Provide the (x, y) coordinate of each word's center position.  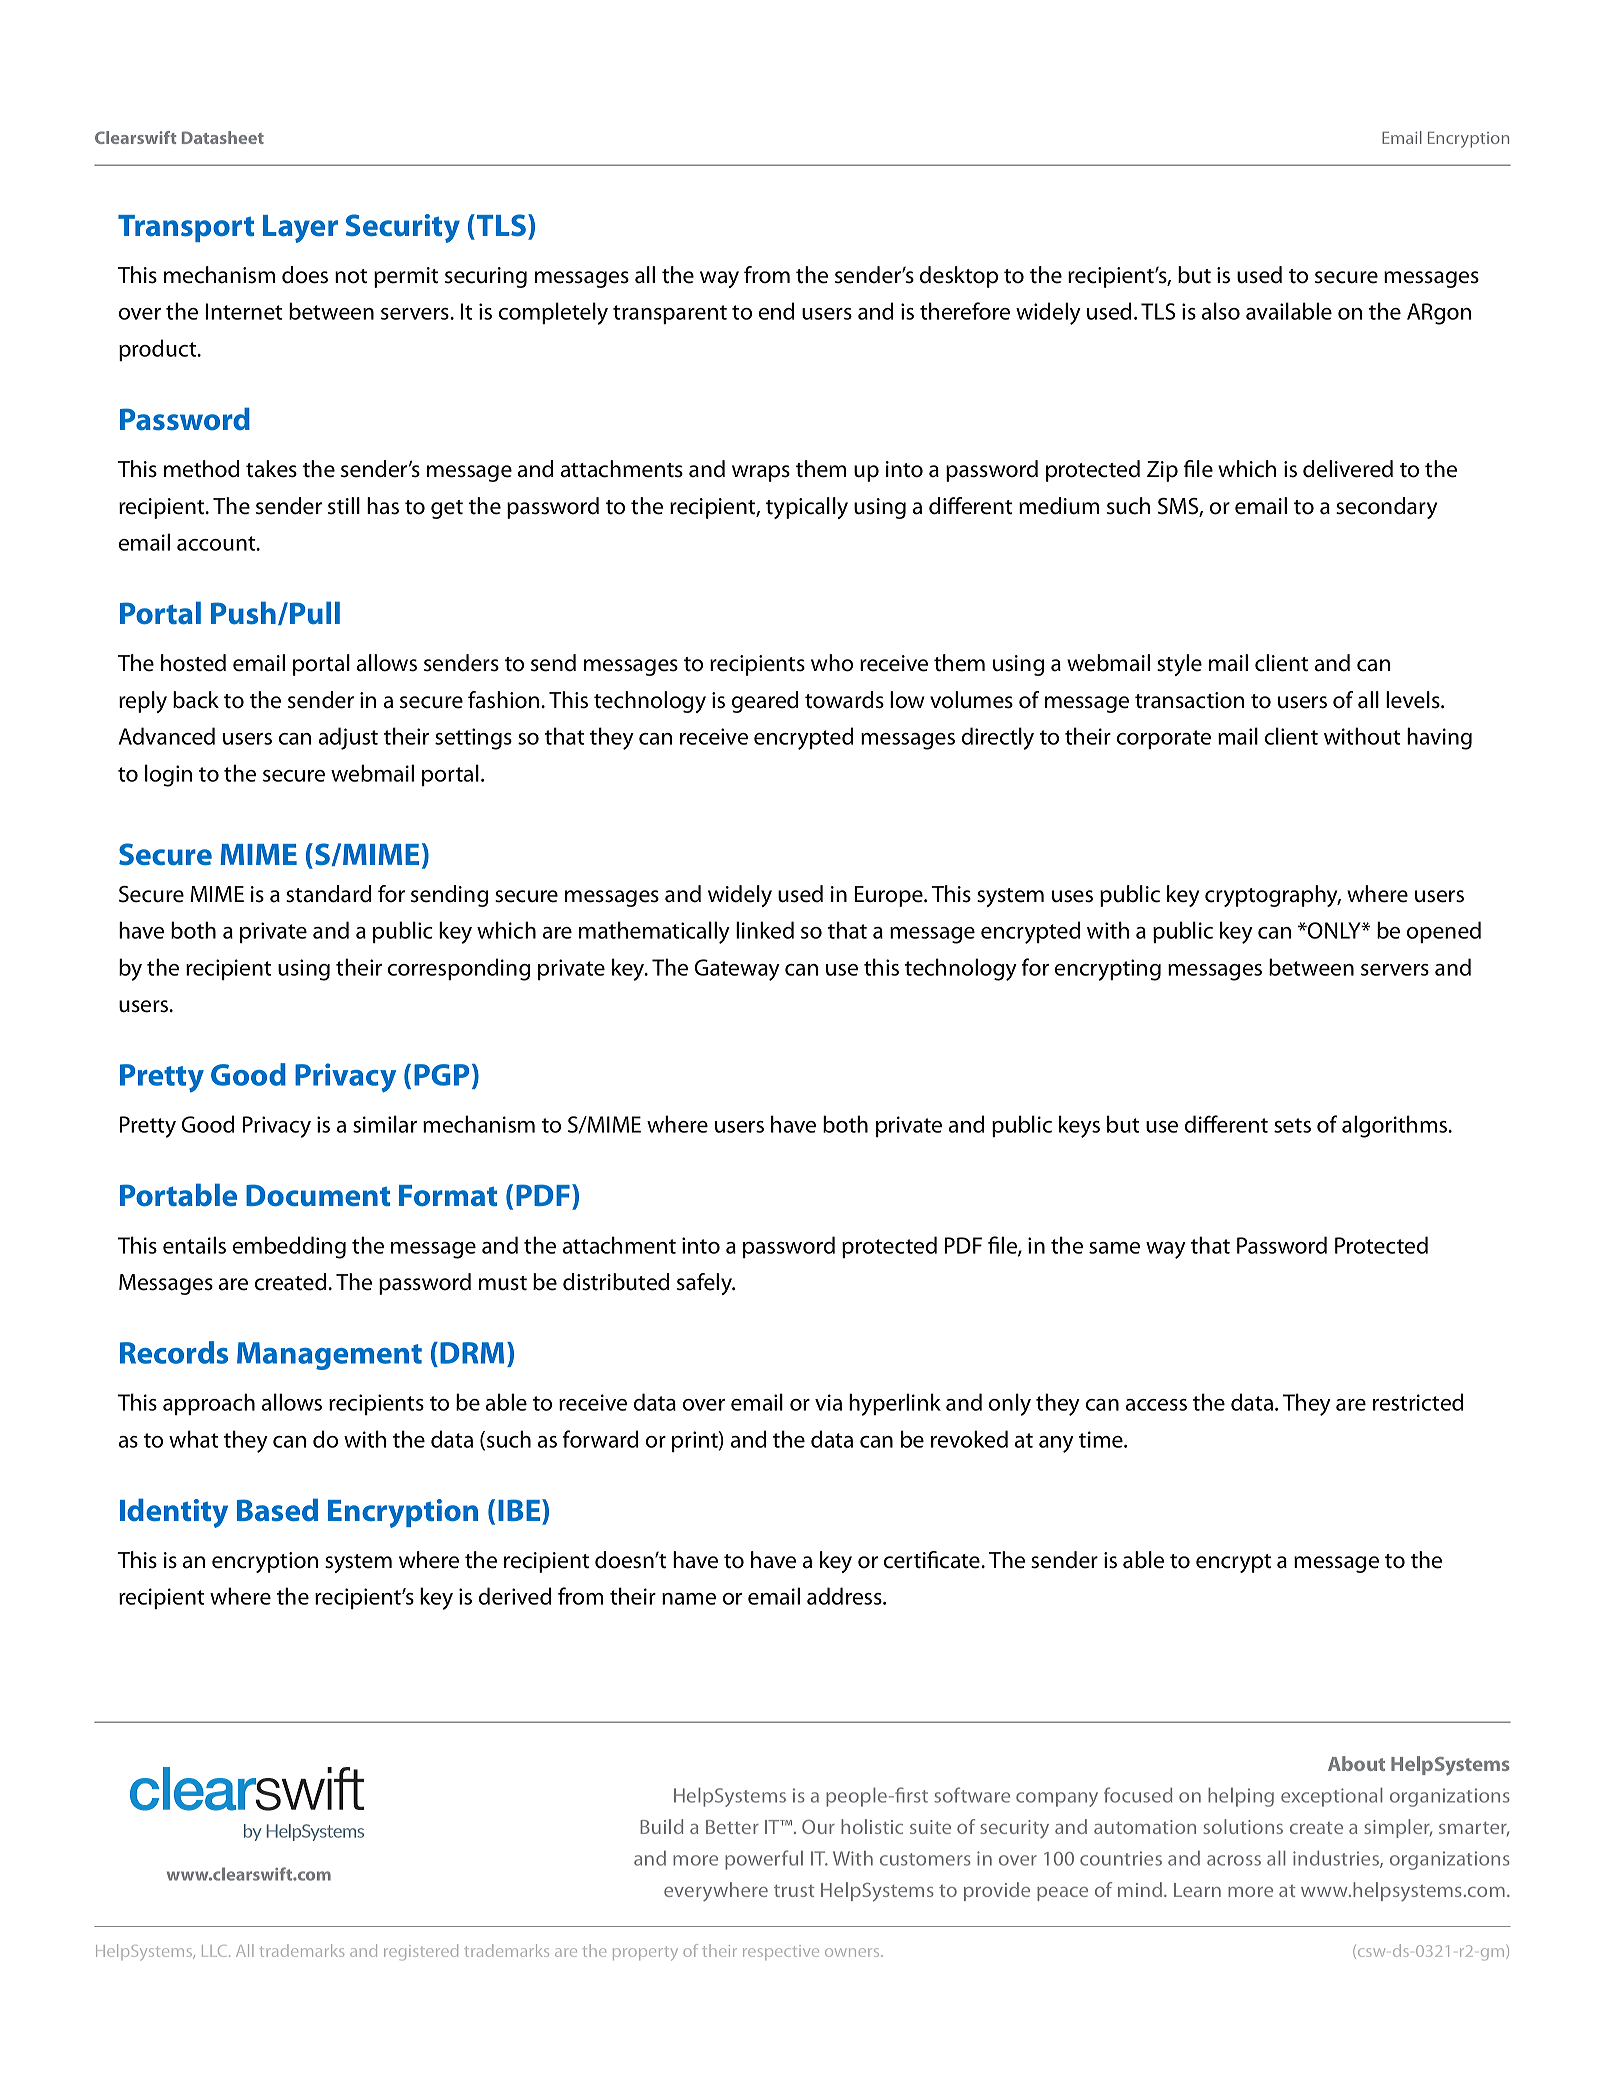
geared (765, 702)
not (351, 276)
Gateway (737, 970)
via (828, 1402)
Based (277, 1510)
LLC (214, 1951)
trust (794, 1891)
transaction (1189, 700)
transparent (670, 314)
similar (385, 1124)
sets (1292, 1125)
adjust (348, 738)
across (1234, 1860)
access (1156, 1405)
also (1221, 311)
